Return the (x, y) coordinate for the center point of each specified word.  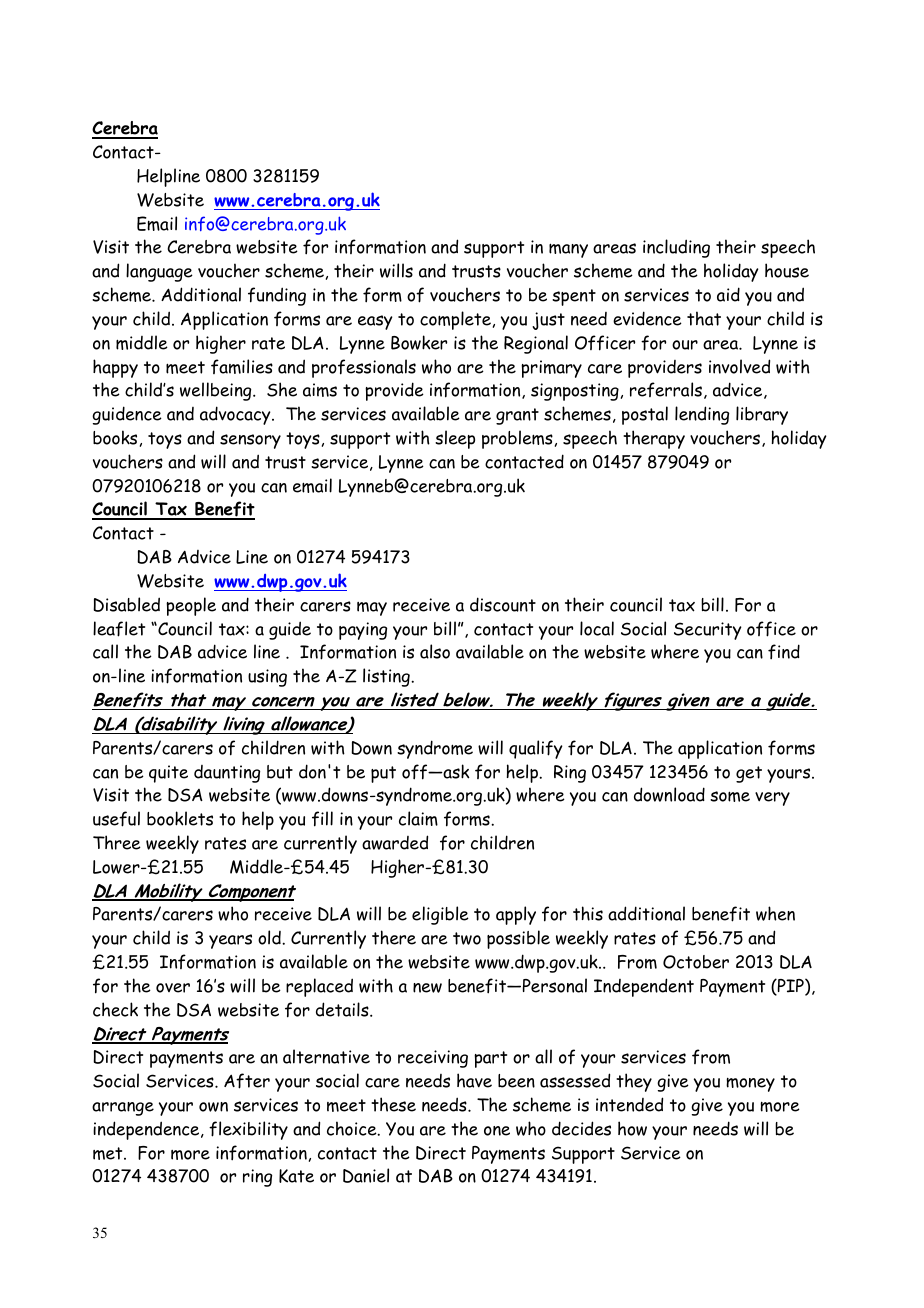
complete (455, 320)
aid (728, 294)
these (393, 1104)
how (632, 1128)
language (159, 272)
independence (147, 1130)
